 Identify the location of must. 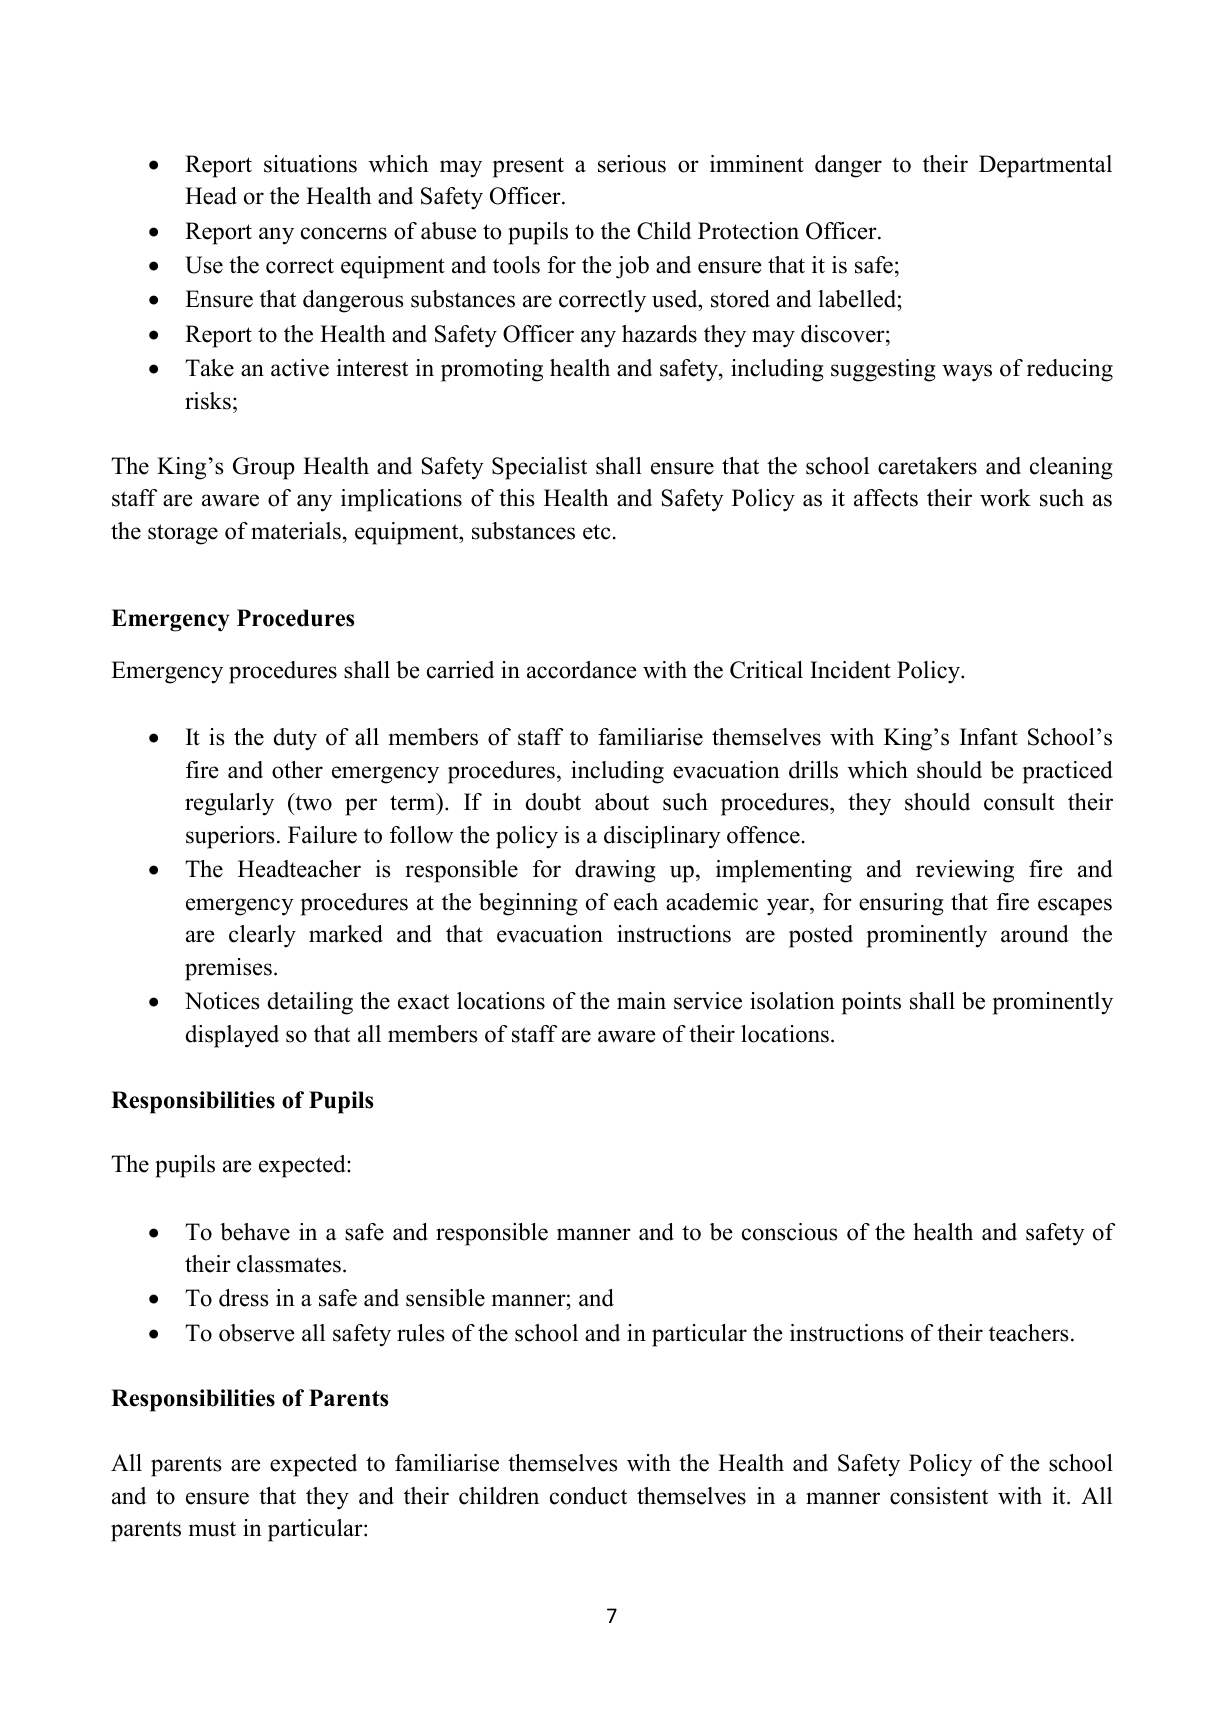
(212, 1529).
